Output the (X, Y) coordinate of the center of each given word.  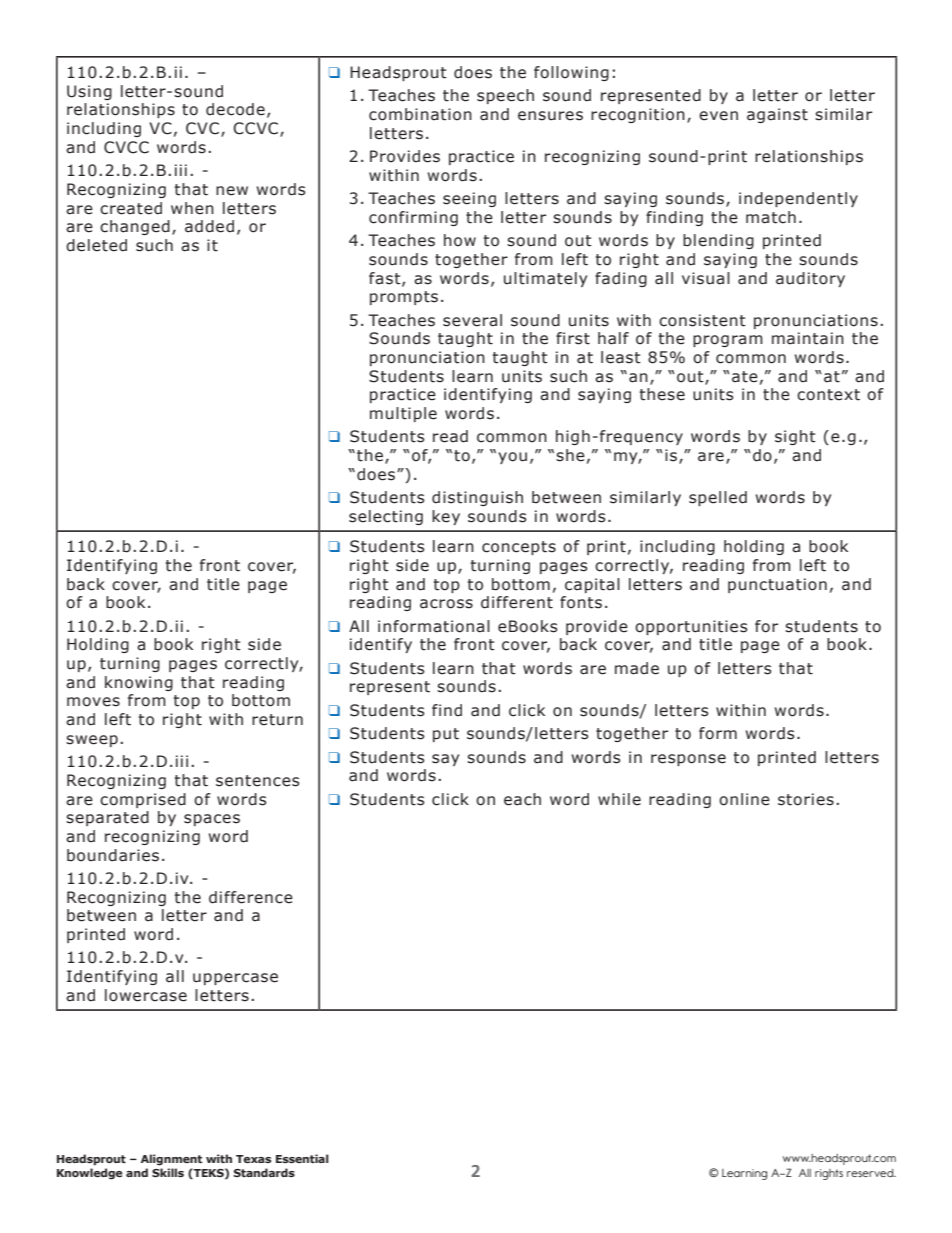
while (619, 799)
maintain (808, 338)
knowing (139, 683)
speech (505, 96)
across (446, 604)
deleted (96, 245)
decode (235, 109)
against (777, 115)
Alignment (171, 1160)
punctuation (777, 585)
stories (806, 799)
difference (251, 897)
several (472, 320)
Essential (302, 1158)
